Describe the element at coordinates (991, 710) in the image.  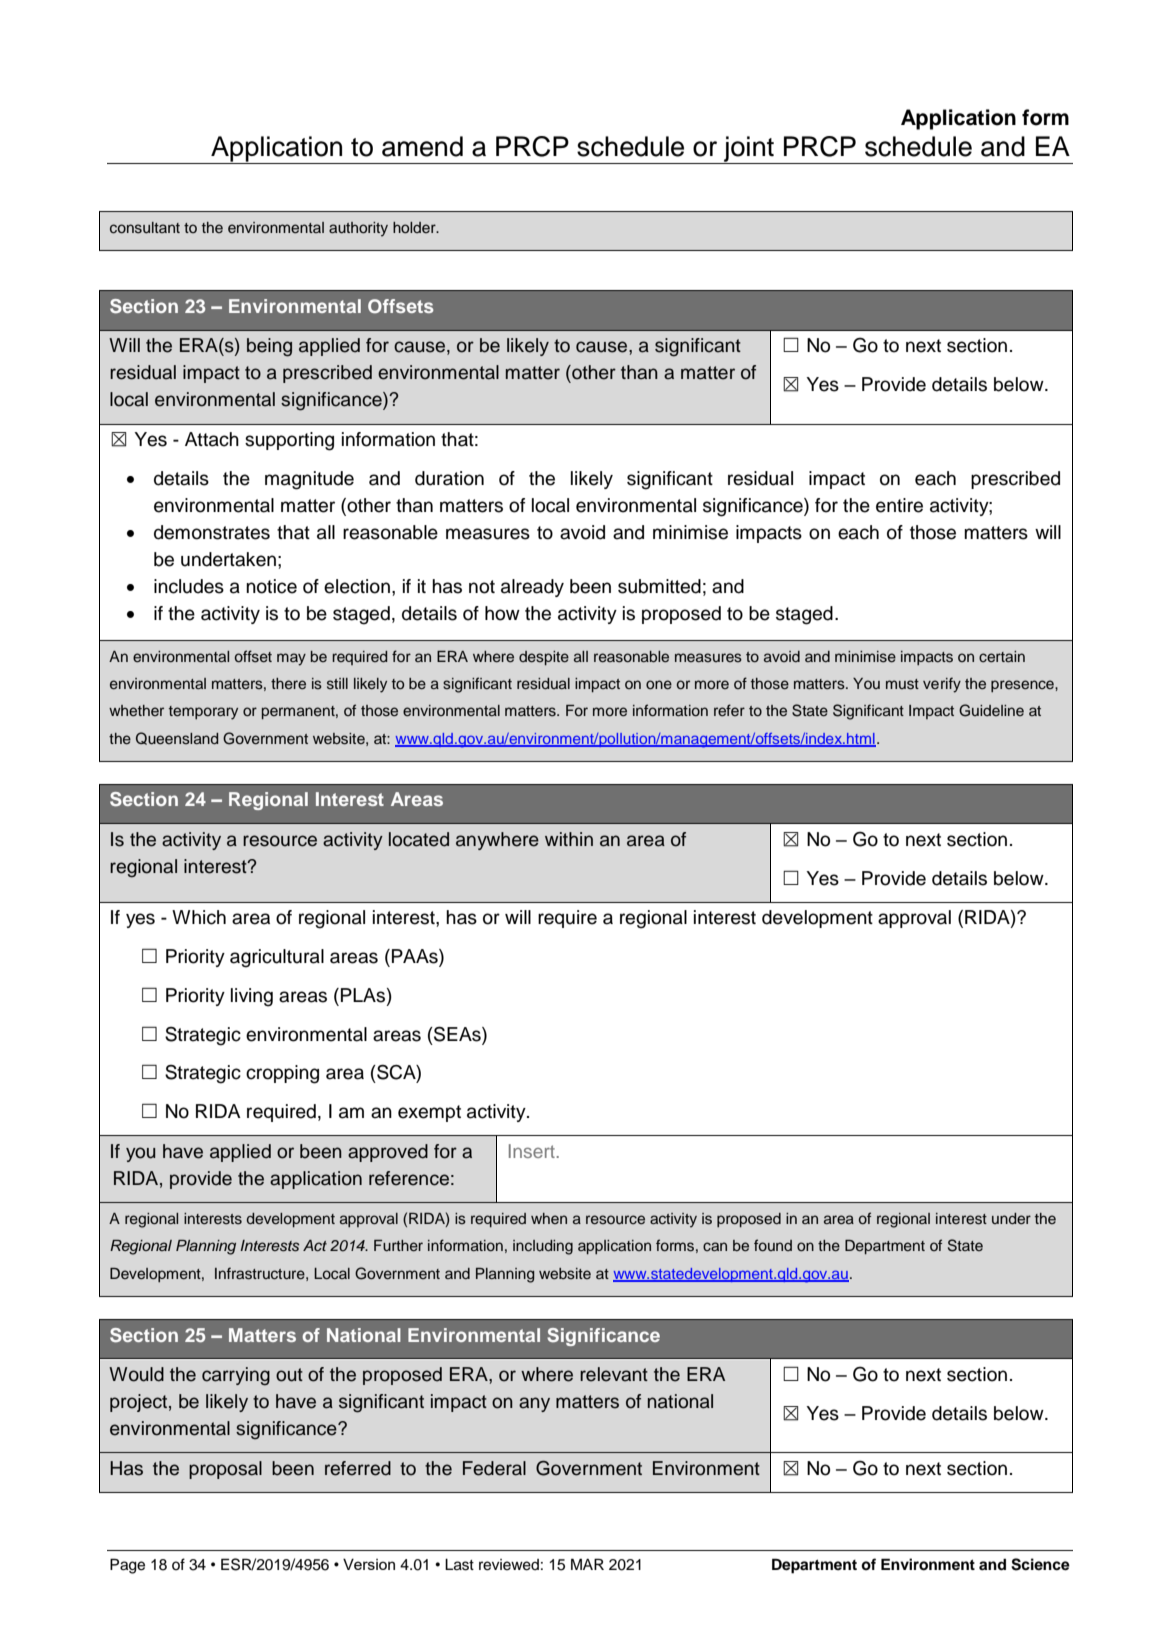
I see `Guideline` at that location.
